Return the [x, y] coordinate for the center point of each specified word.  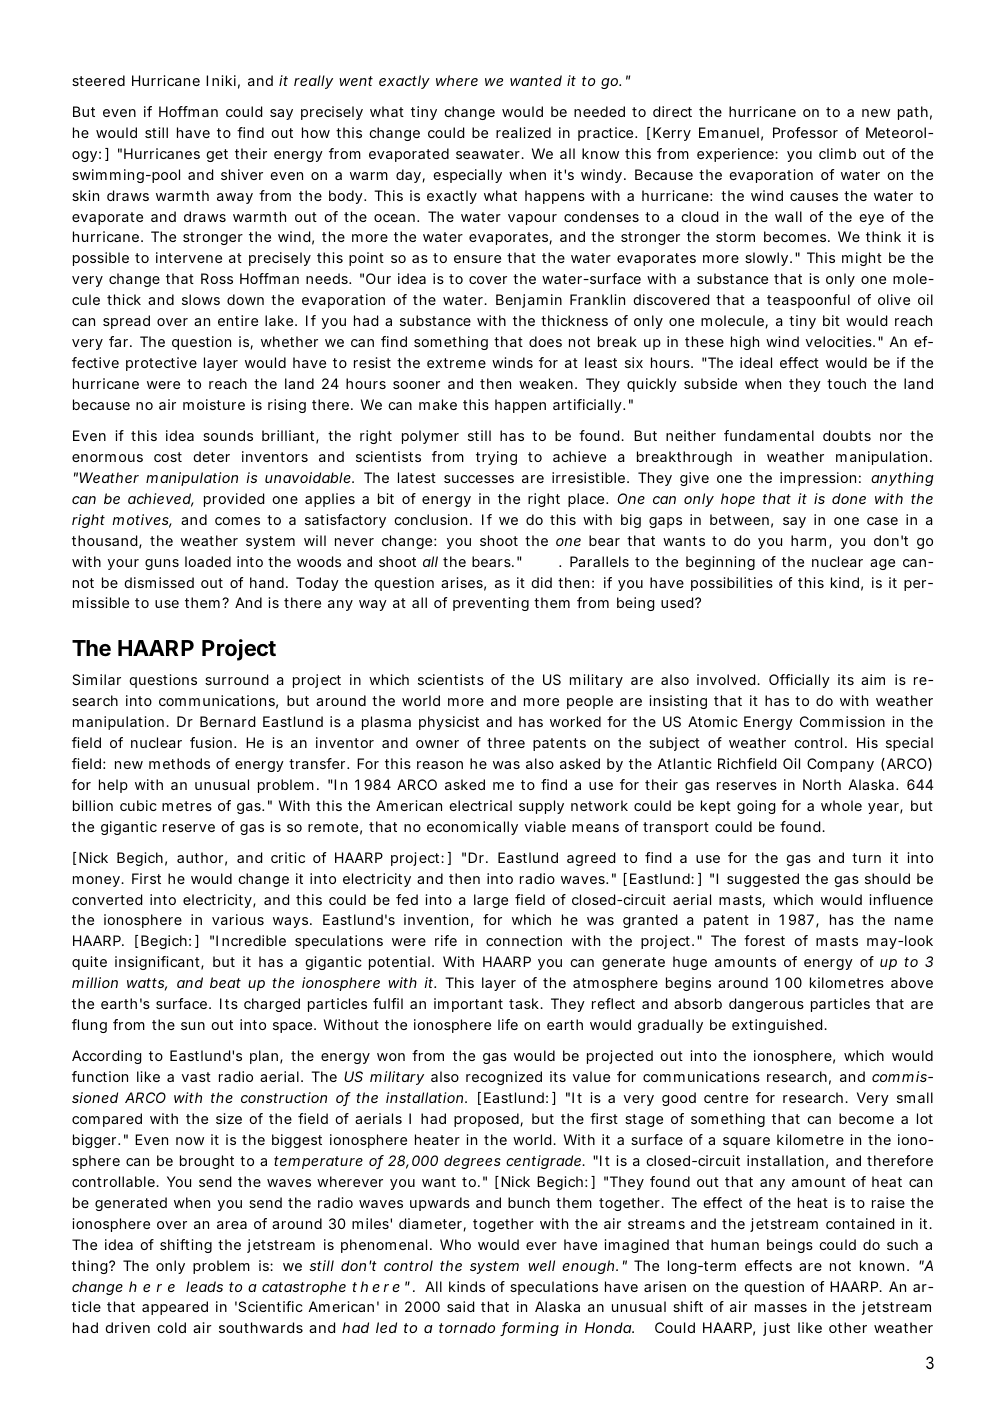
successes [479, 479]
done [849, 498]
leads [204, 1286]
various [238, 919]
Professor [805, 132]
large [491, 901]
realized [523, 132]
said [461, 1306]
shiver [242, 174]
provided [234, 500]
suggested [763, 880]
